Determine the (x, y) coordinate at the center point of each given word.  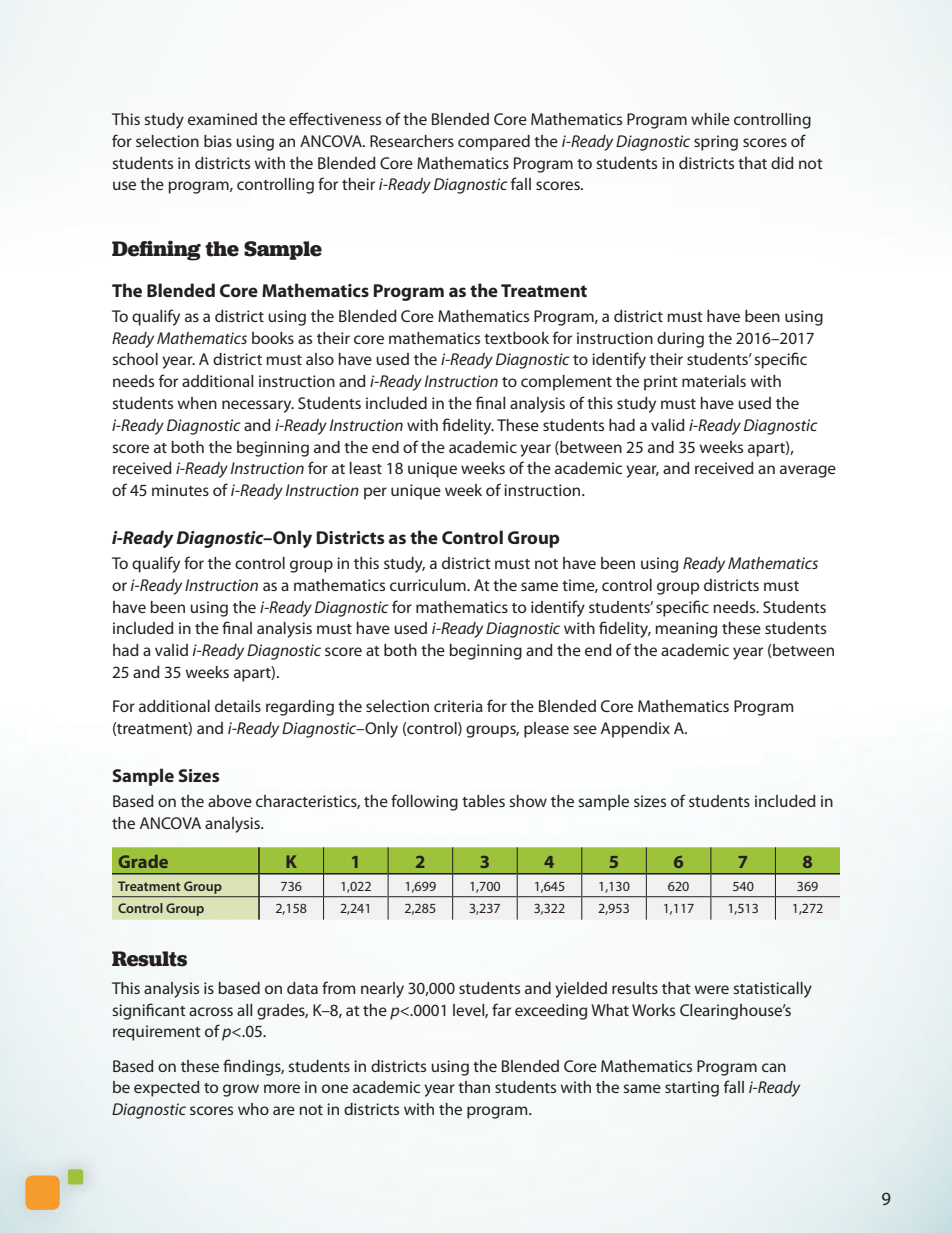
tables (483, 801)
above (230, 801)
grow (241, 1090)
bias (218, 141)
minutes (180, 490)
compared (494, 143)
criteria (458, 706)
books (273, 338)
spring (716, 143)
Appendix (635, 730)
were (711, 989)
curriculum (429, 585)
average (808, 471)
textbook (516, 338)
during (680, 340)
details (238, 706)
